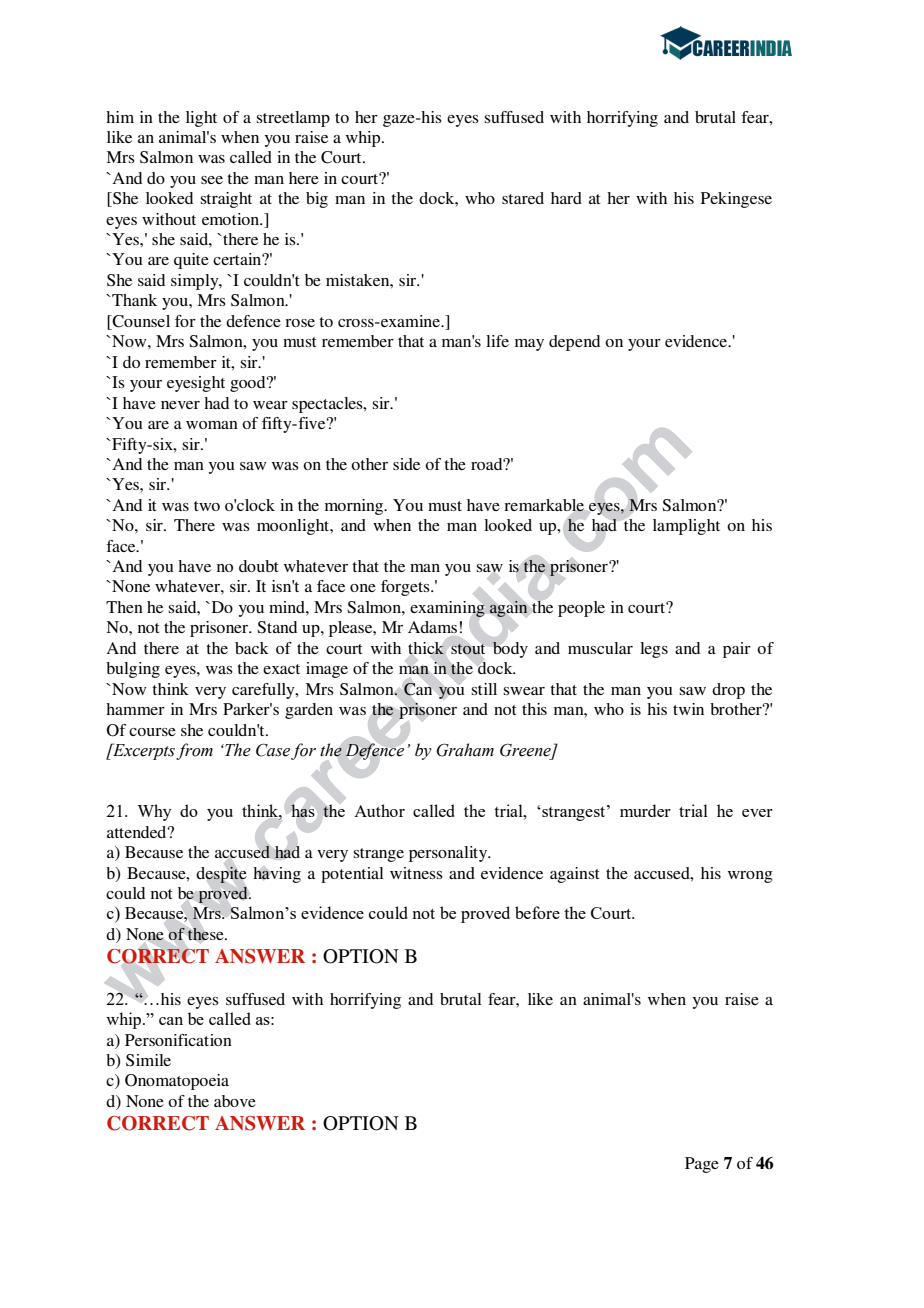 This screenshot has height=1308, width=924. Describe the element at coordinates (523, 198) in the screenshot. I see `stared` at that location.
